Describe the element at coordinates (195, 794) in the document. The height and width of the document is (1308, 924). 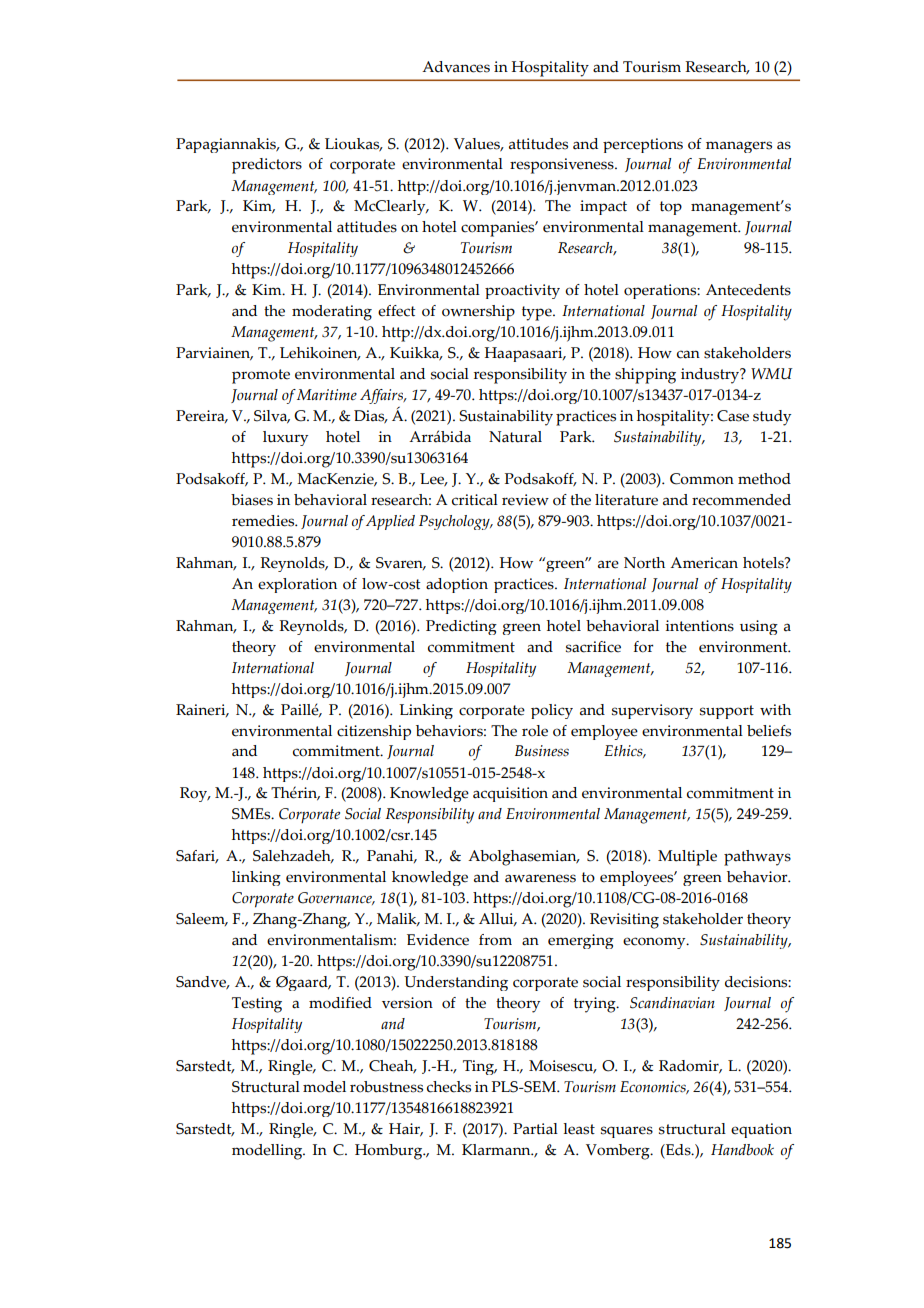
I see `Roy` at that location.
